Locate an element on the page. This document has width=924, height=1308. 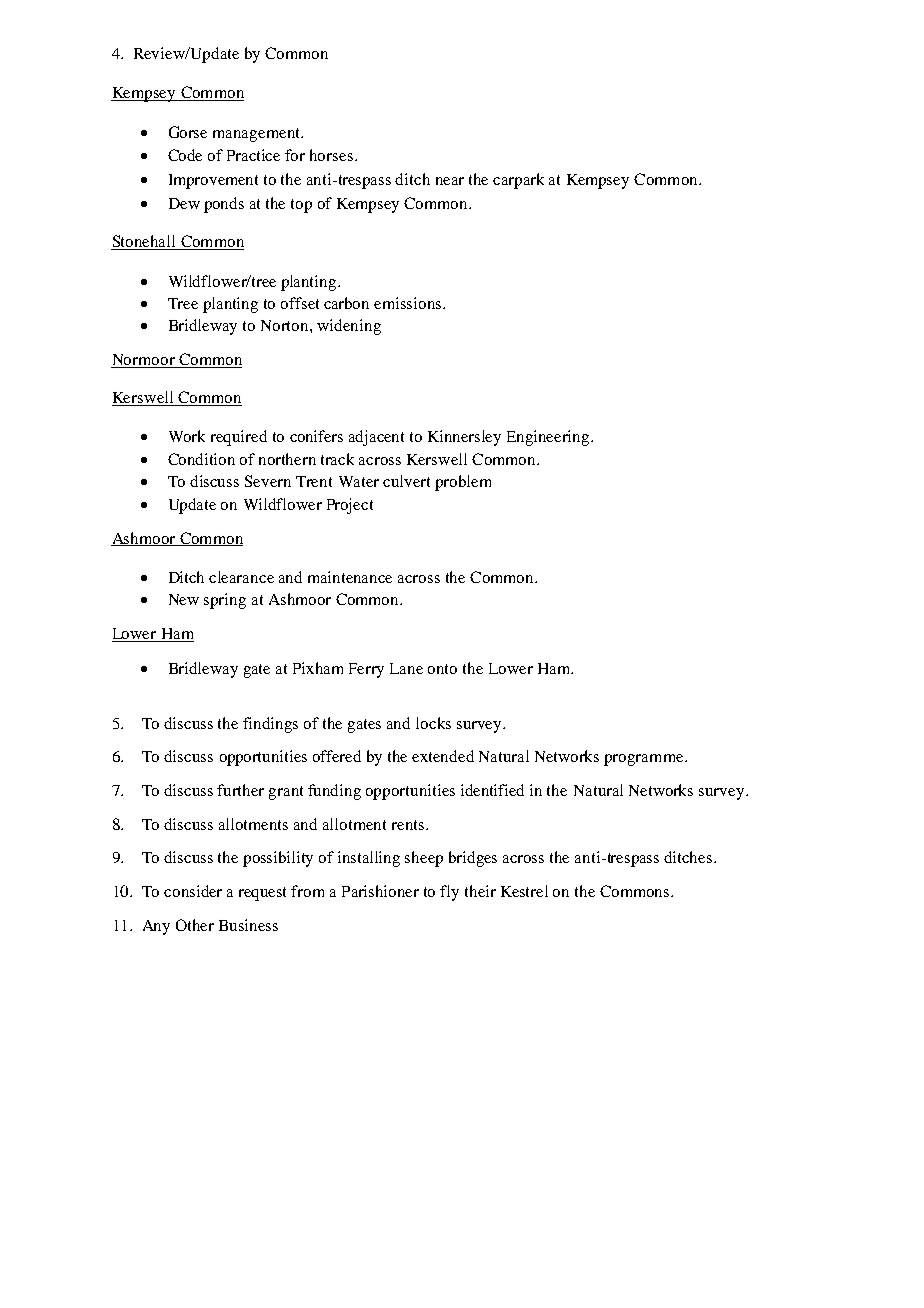
Parishioner is located at coordinates (380, 891).
